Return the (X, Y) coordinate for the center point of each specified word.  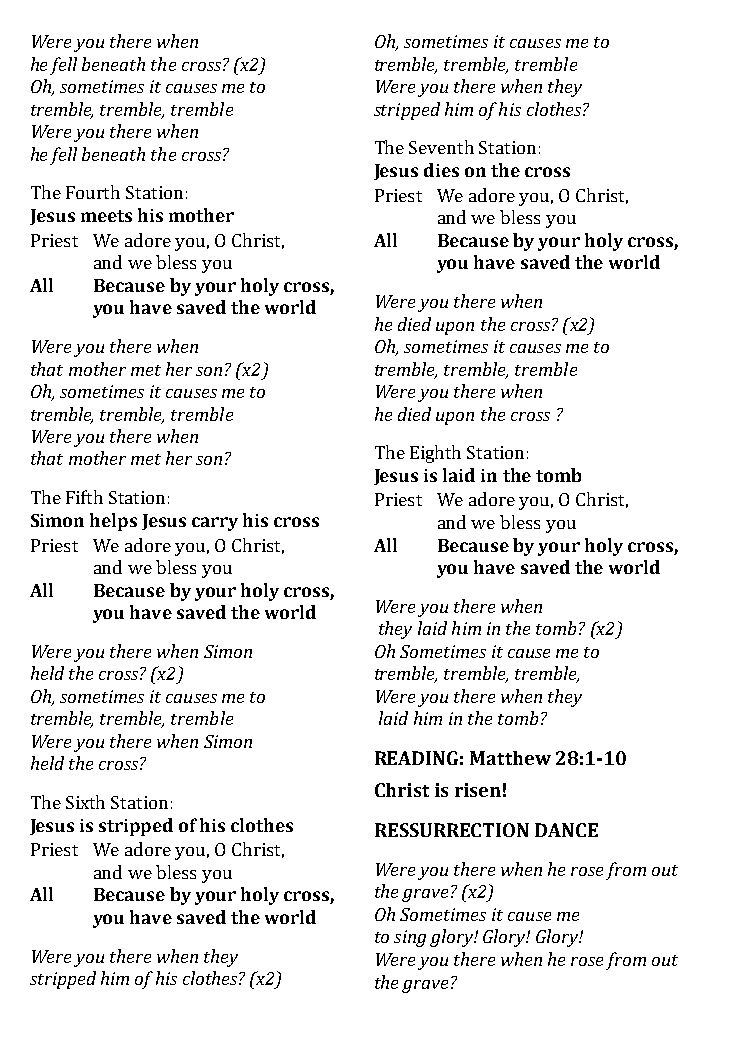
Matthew (510, 758)
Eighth (435, 454)
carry (215, 524)
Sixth (85, 802)
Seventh (441, 147)
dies (441, 170)
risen (478, 790)
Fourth (93, 192)
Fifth (84, 497)
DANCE (566, 830)
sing (410, 938)
